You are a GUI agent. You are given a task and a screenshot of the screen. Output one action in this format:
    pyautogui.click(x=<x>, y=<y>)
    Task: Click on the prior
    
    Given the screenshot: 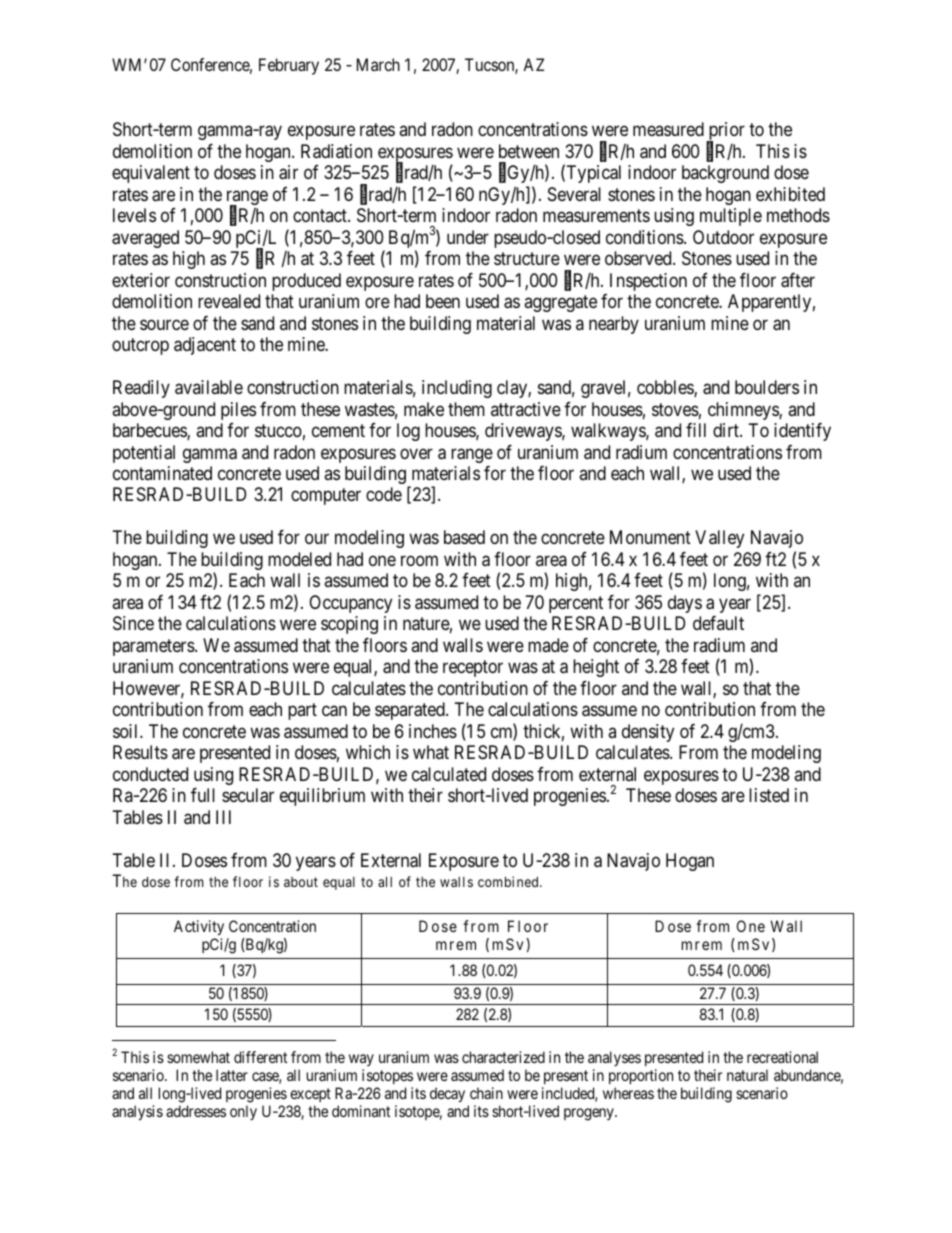 What is the action you would take?
    pyautogui.click(x=725, y=132)
